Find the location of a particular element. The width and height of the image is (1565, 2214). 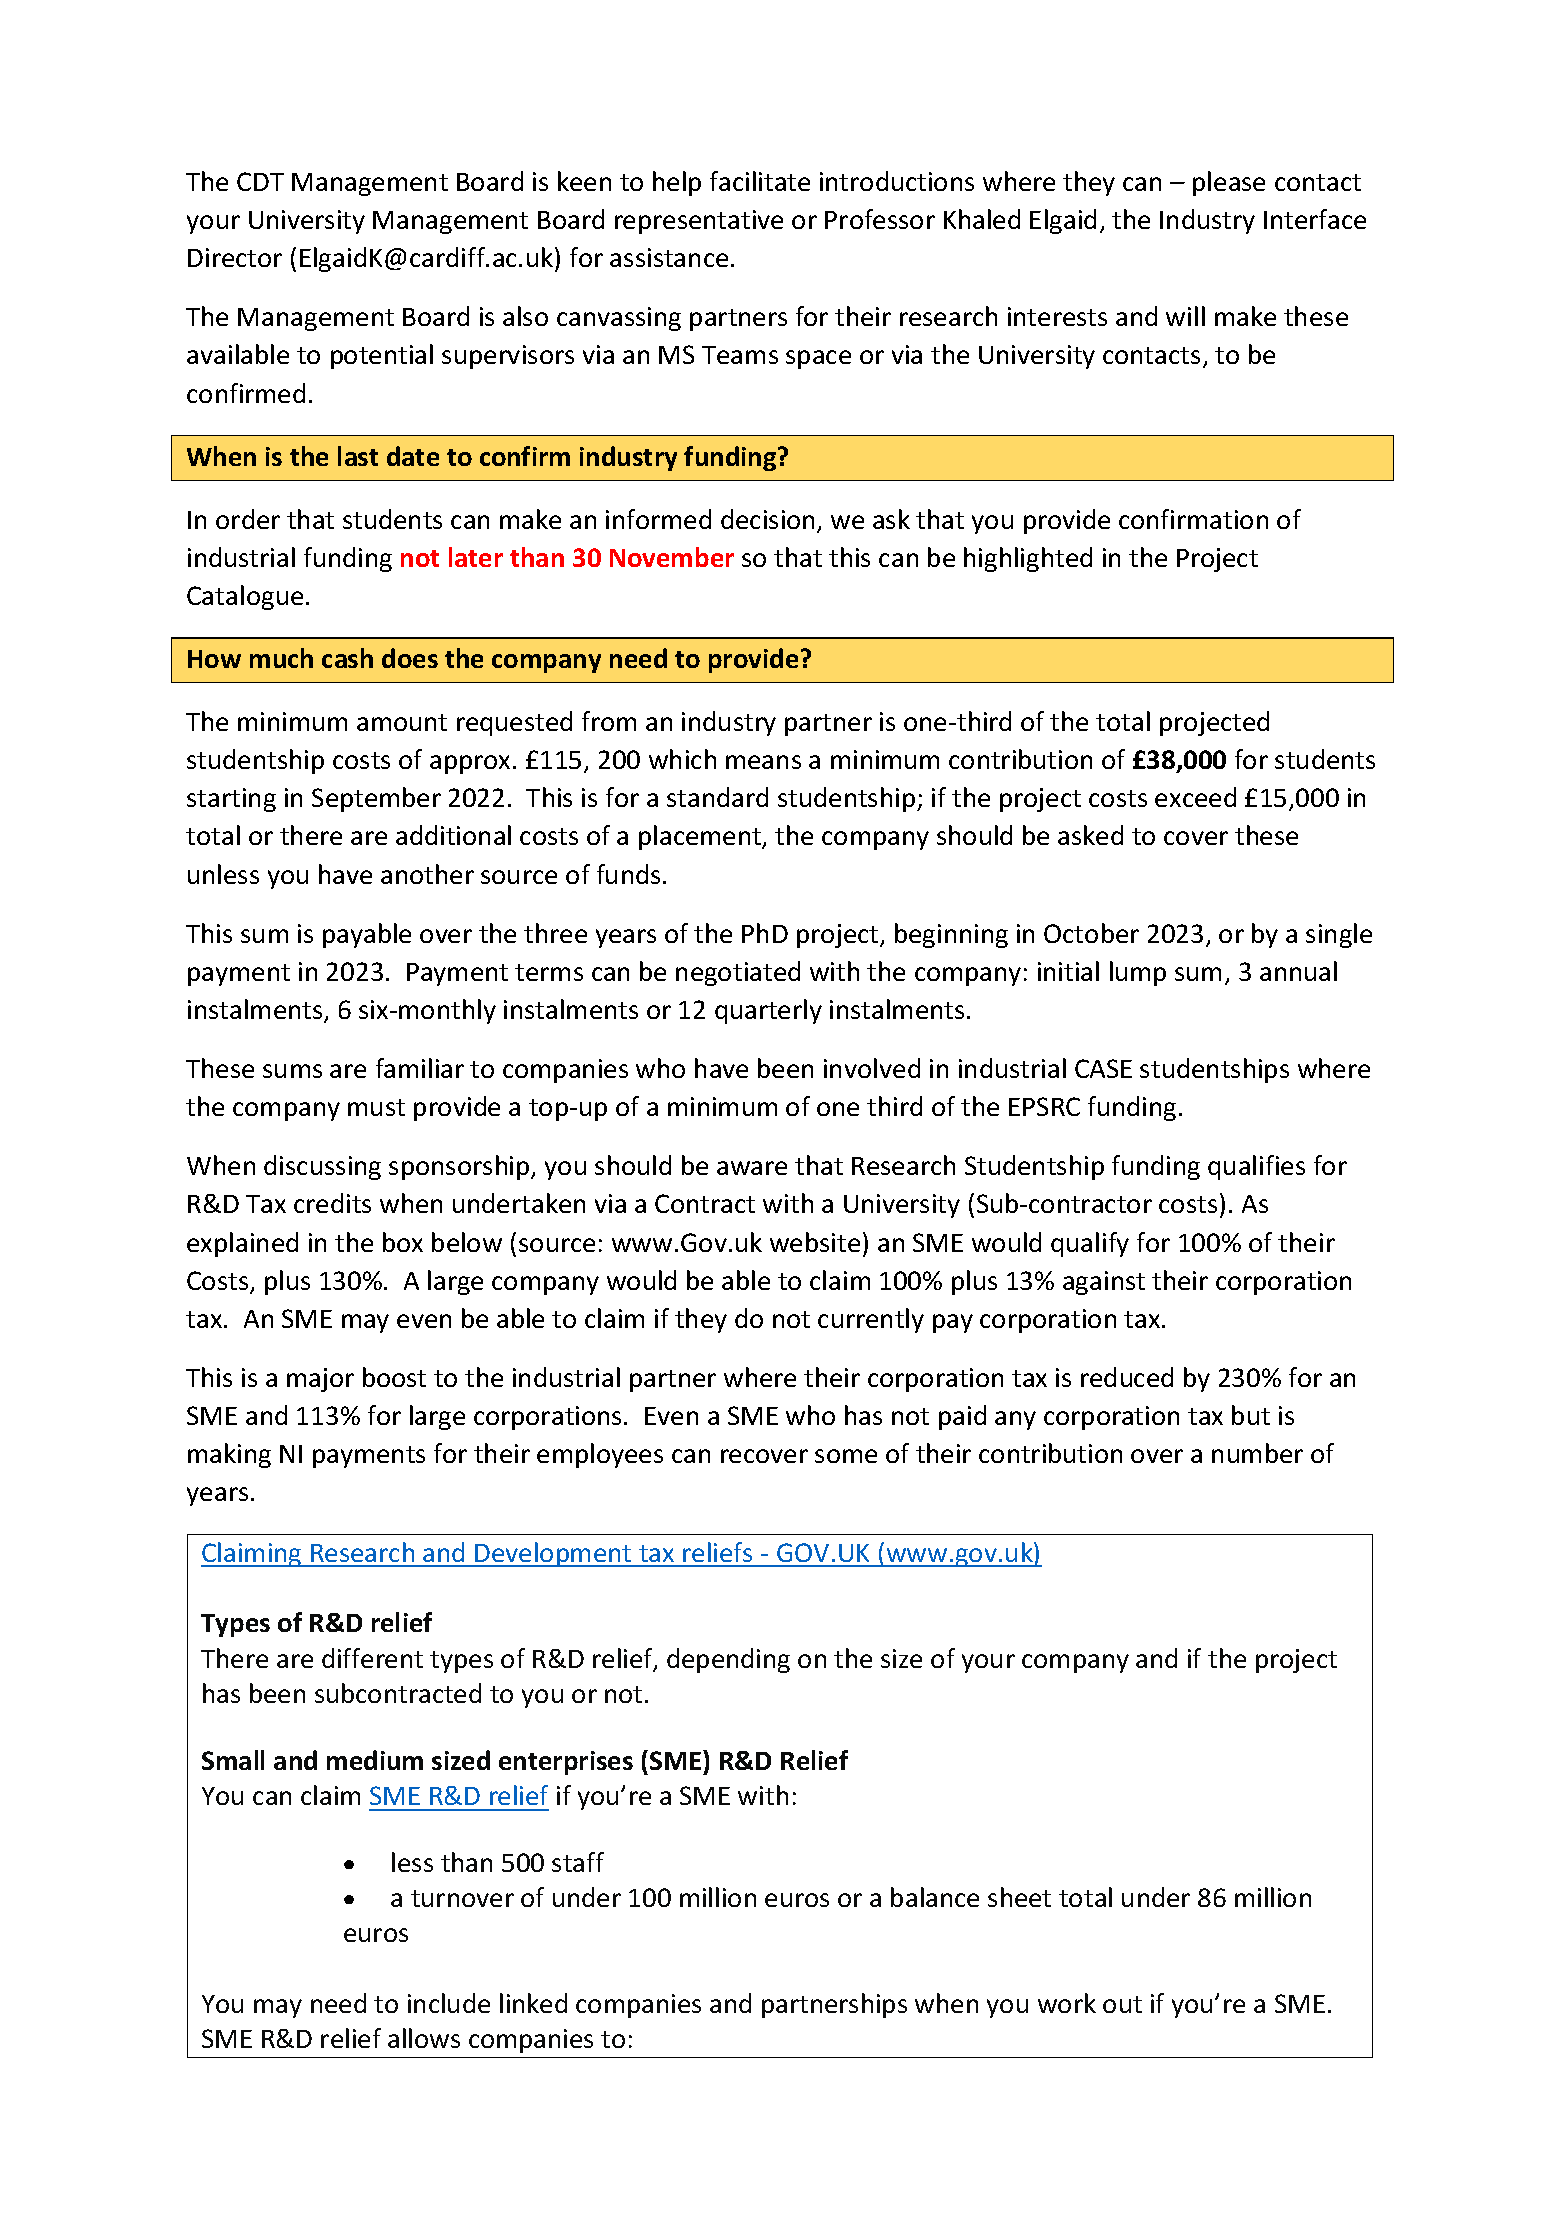

facilitate is located at coordinates (760, 181).
